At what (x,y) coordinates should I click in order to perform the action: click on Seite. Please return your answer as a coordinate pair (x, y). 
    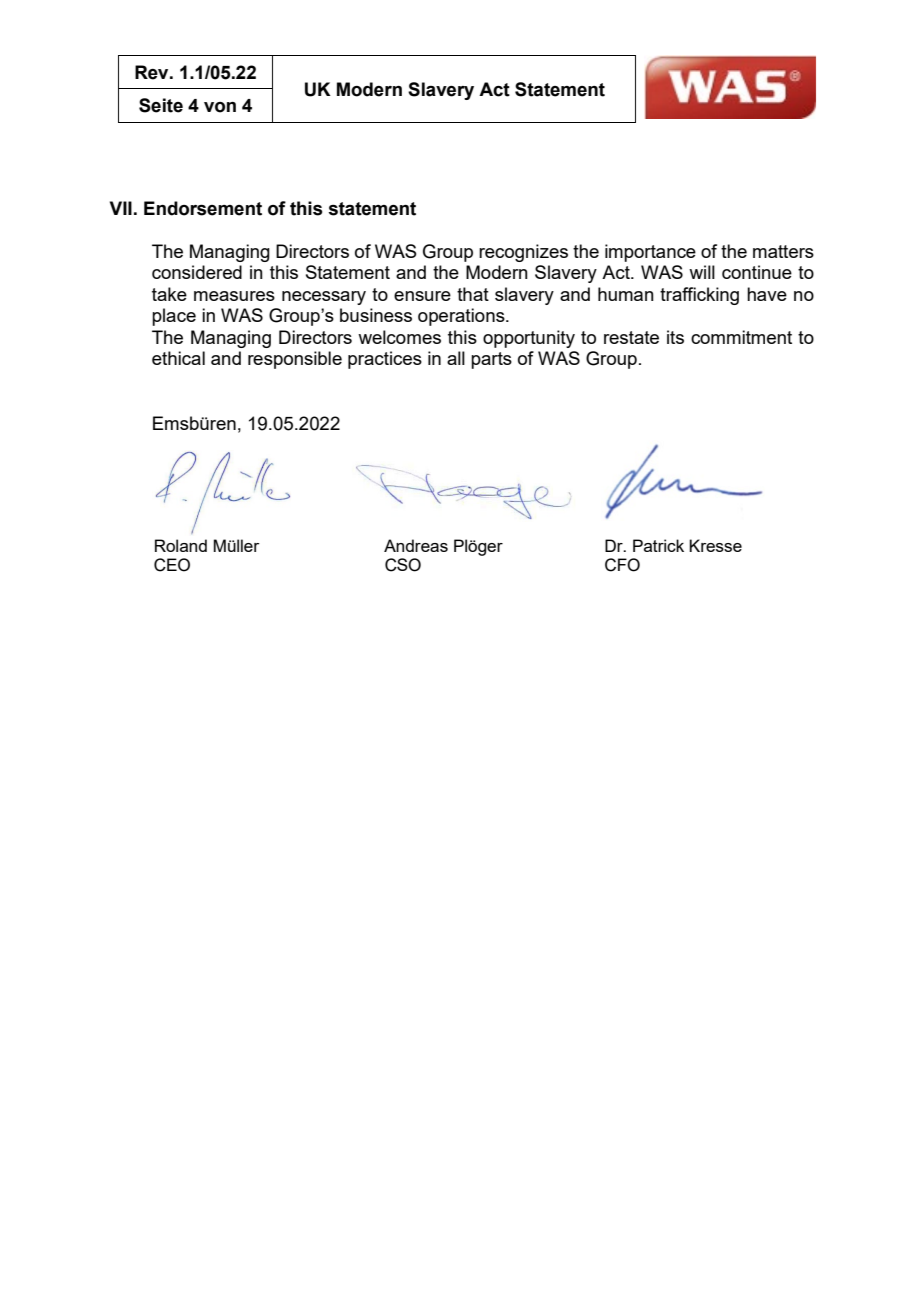
    Looking at the image, I should click on (161, 105).
